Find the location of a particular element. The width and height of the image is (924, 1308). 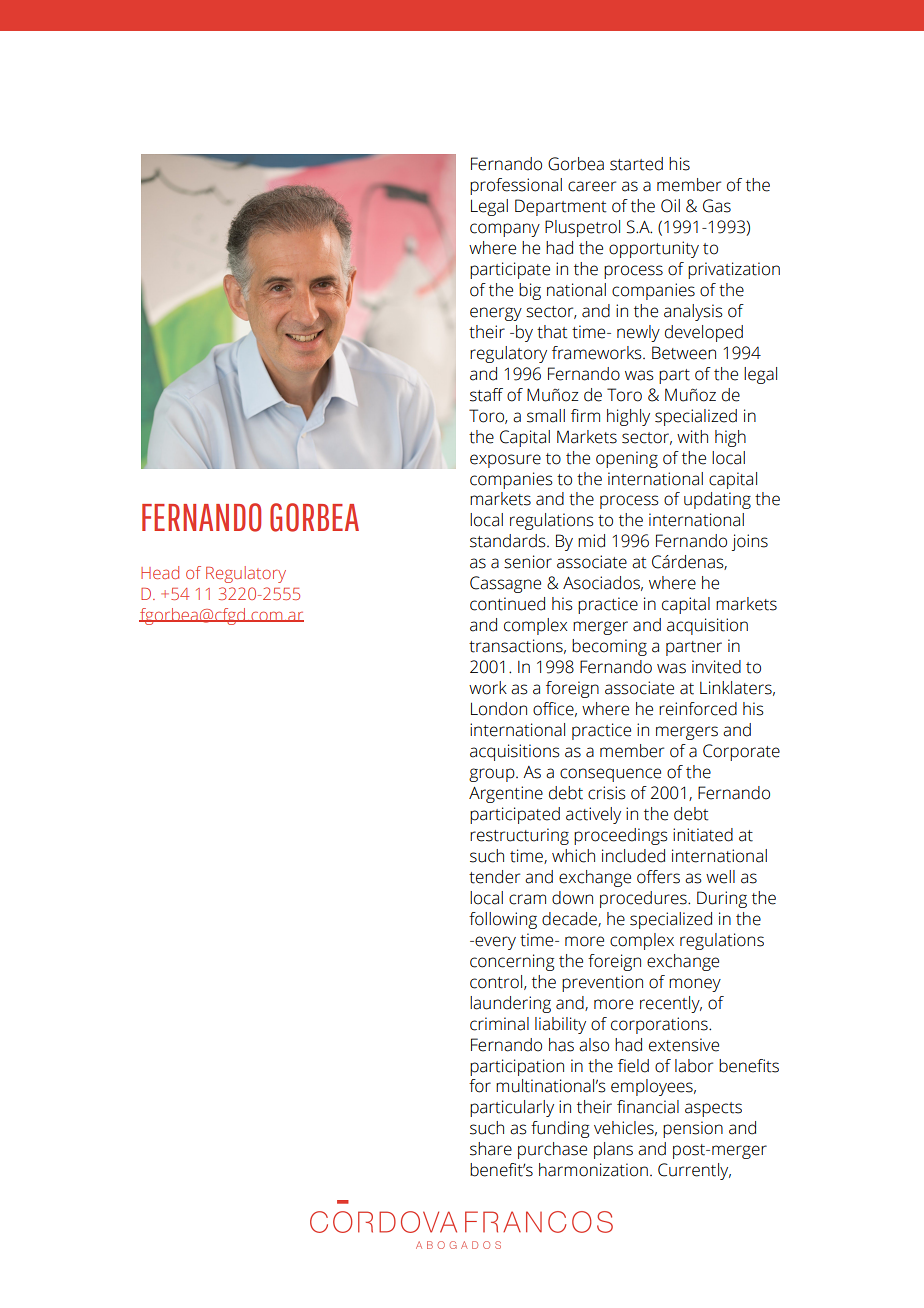

Oil is located at coordinates (670, 206).
